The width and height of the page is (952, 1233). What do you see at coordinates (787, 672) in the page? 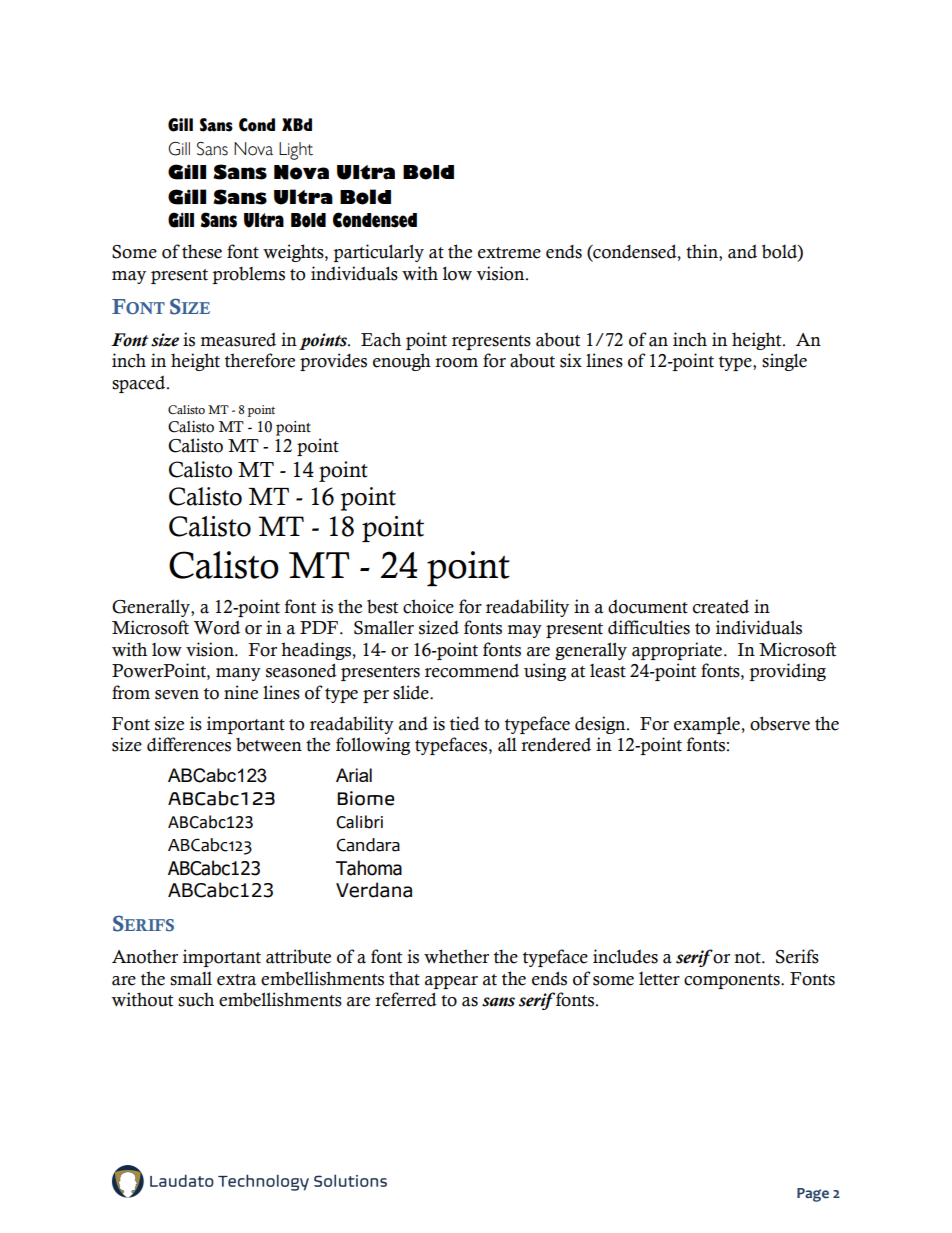
I see `providing` at bounding box center [787, 672].
